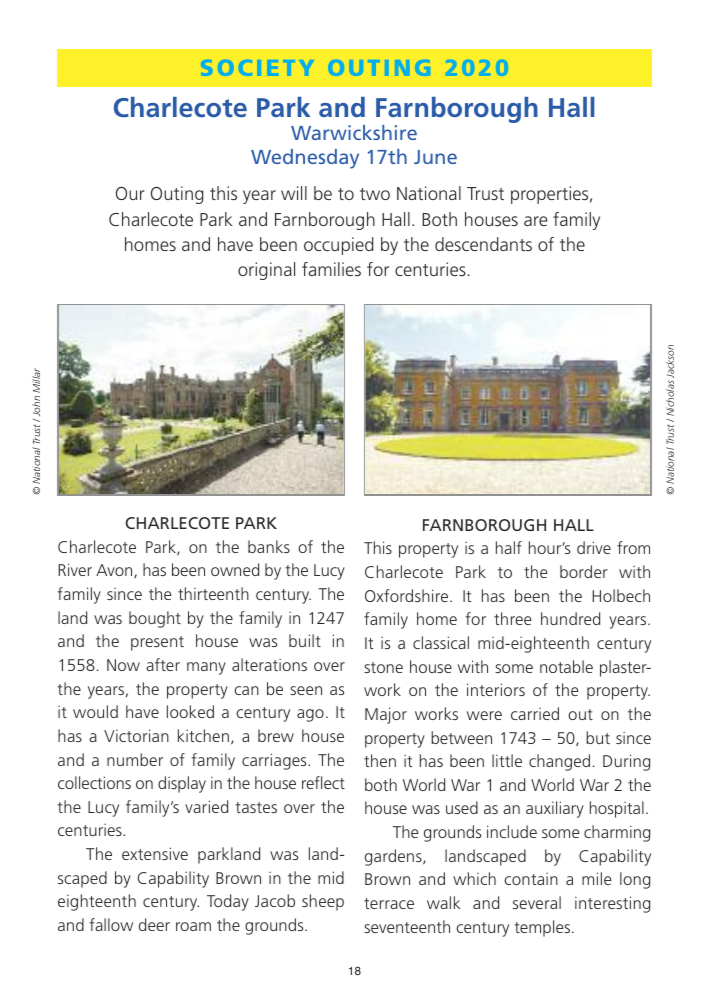  What do you see at coordinates (157, 643) in the screenshot?
I see `present` at bounding box center [157, 643].
